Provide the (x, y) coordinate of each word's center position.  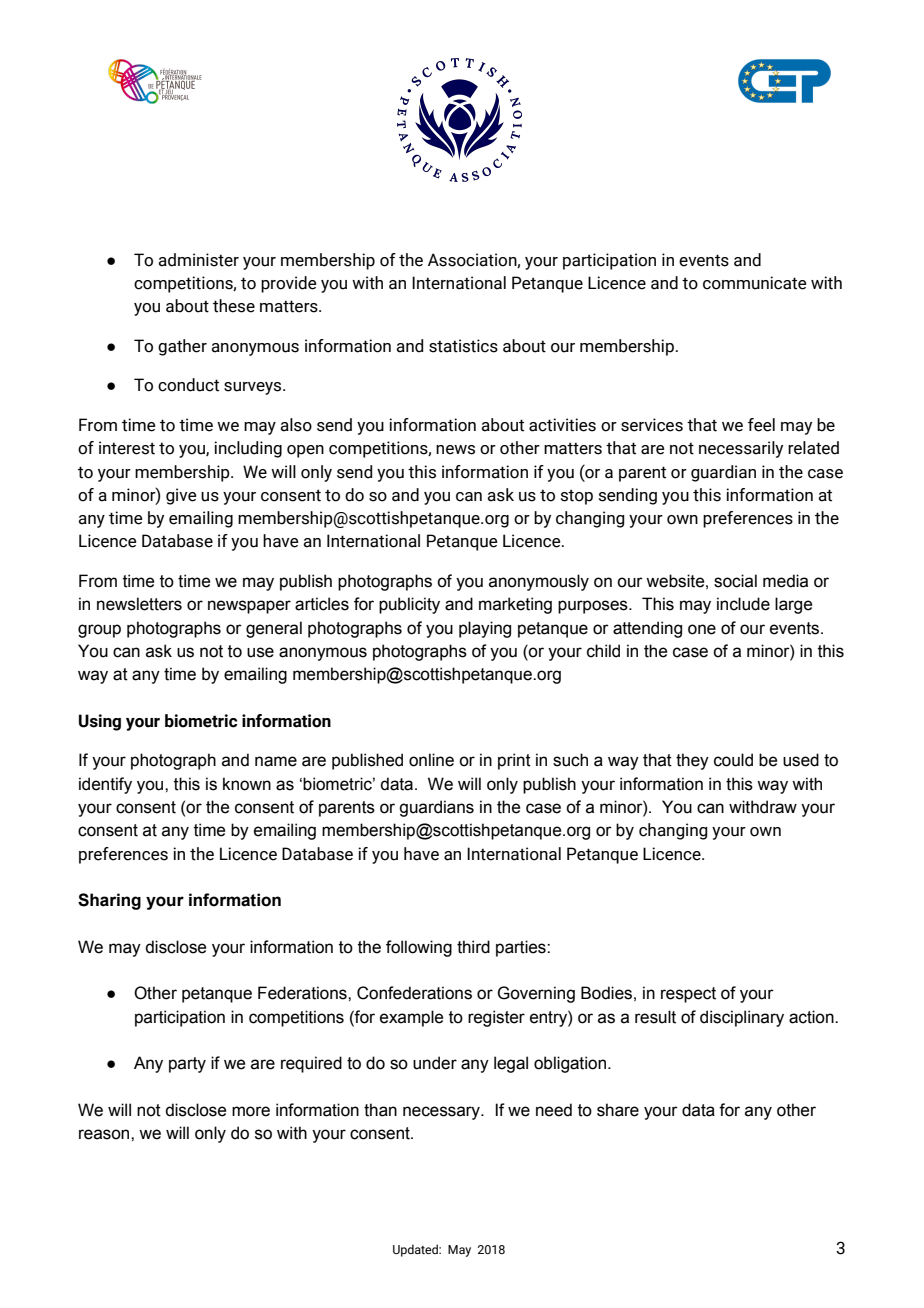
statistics (463, 346)
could (733, 760)
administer (198, 260)
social (735, 581)
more (251, 1111)
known (247, 784)
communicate (755, 283)
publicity (409, 605)
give (181, 496)
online (431, 760)
